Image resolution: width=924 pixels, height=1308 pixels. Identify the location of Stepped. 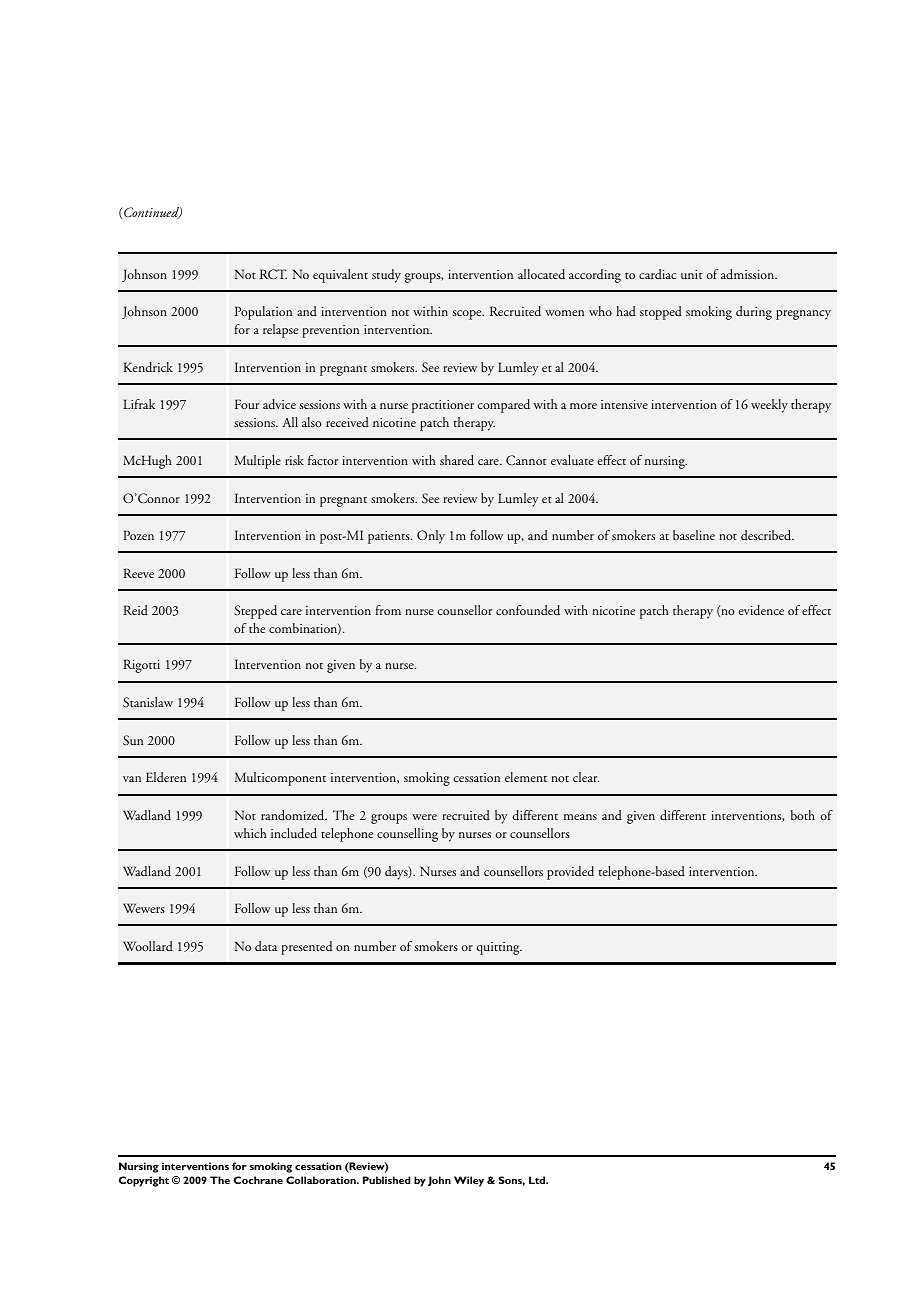
(255, 612).
